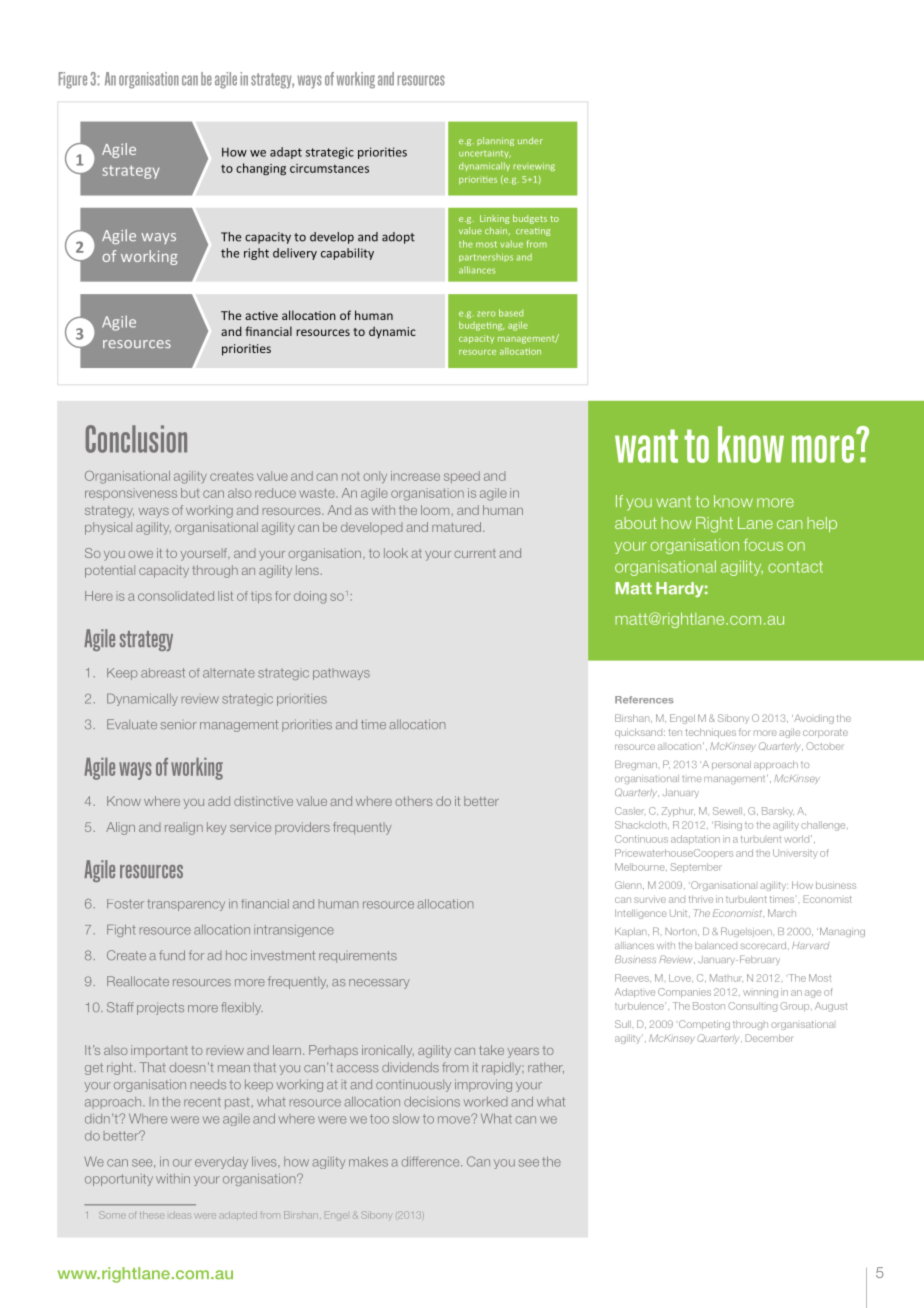  What do you see at coordinates (413, 801) in the screenshot?
I see `others` at bounding box center [413, 801].
